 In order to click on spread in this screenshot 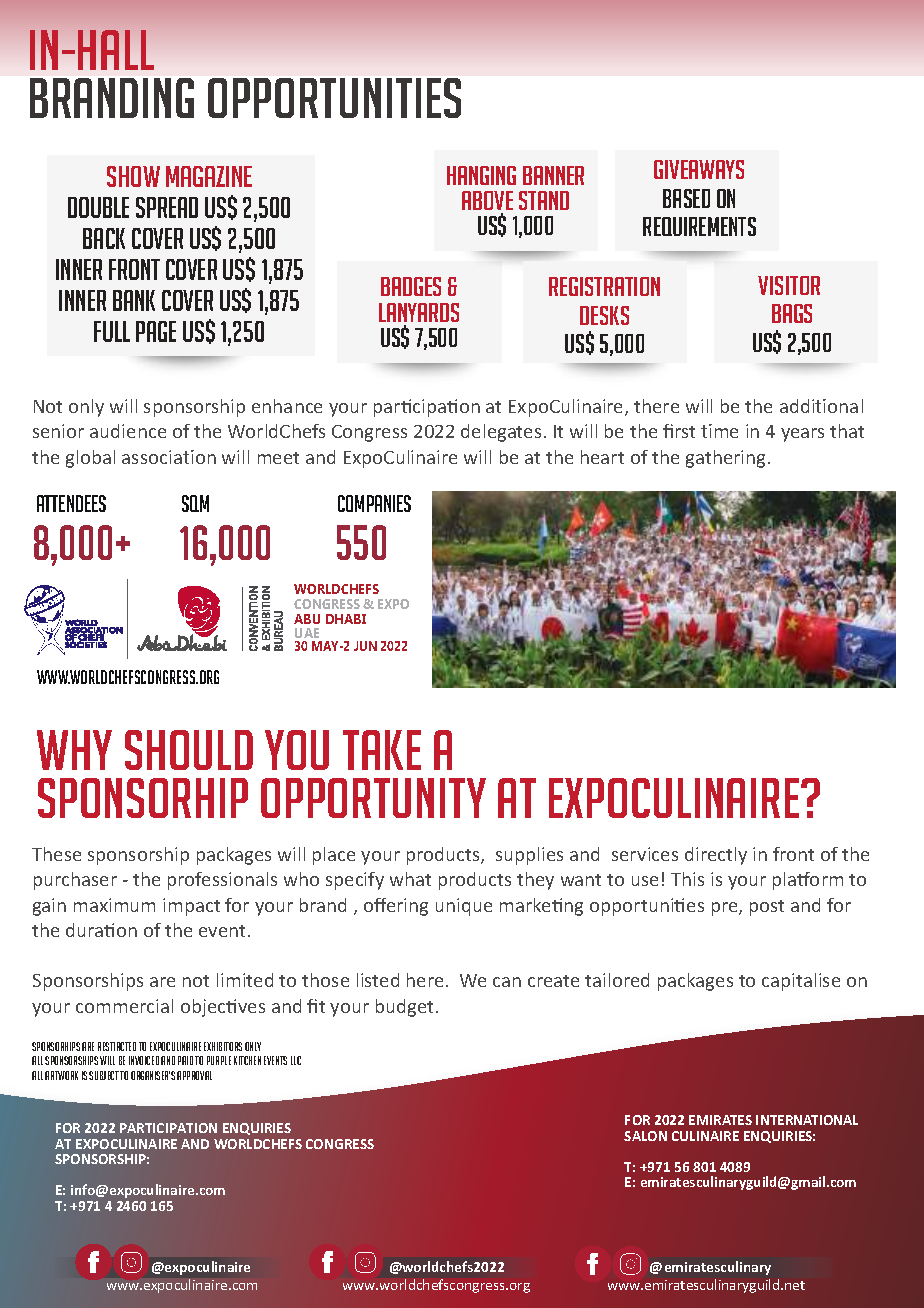, I will do `click(167, 207)`.
